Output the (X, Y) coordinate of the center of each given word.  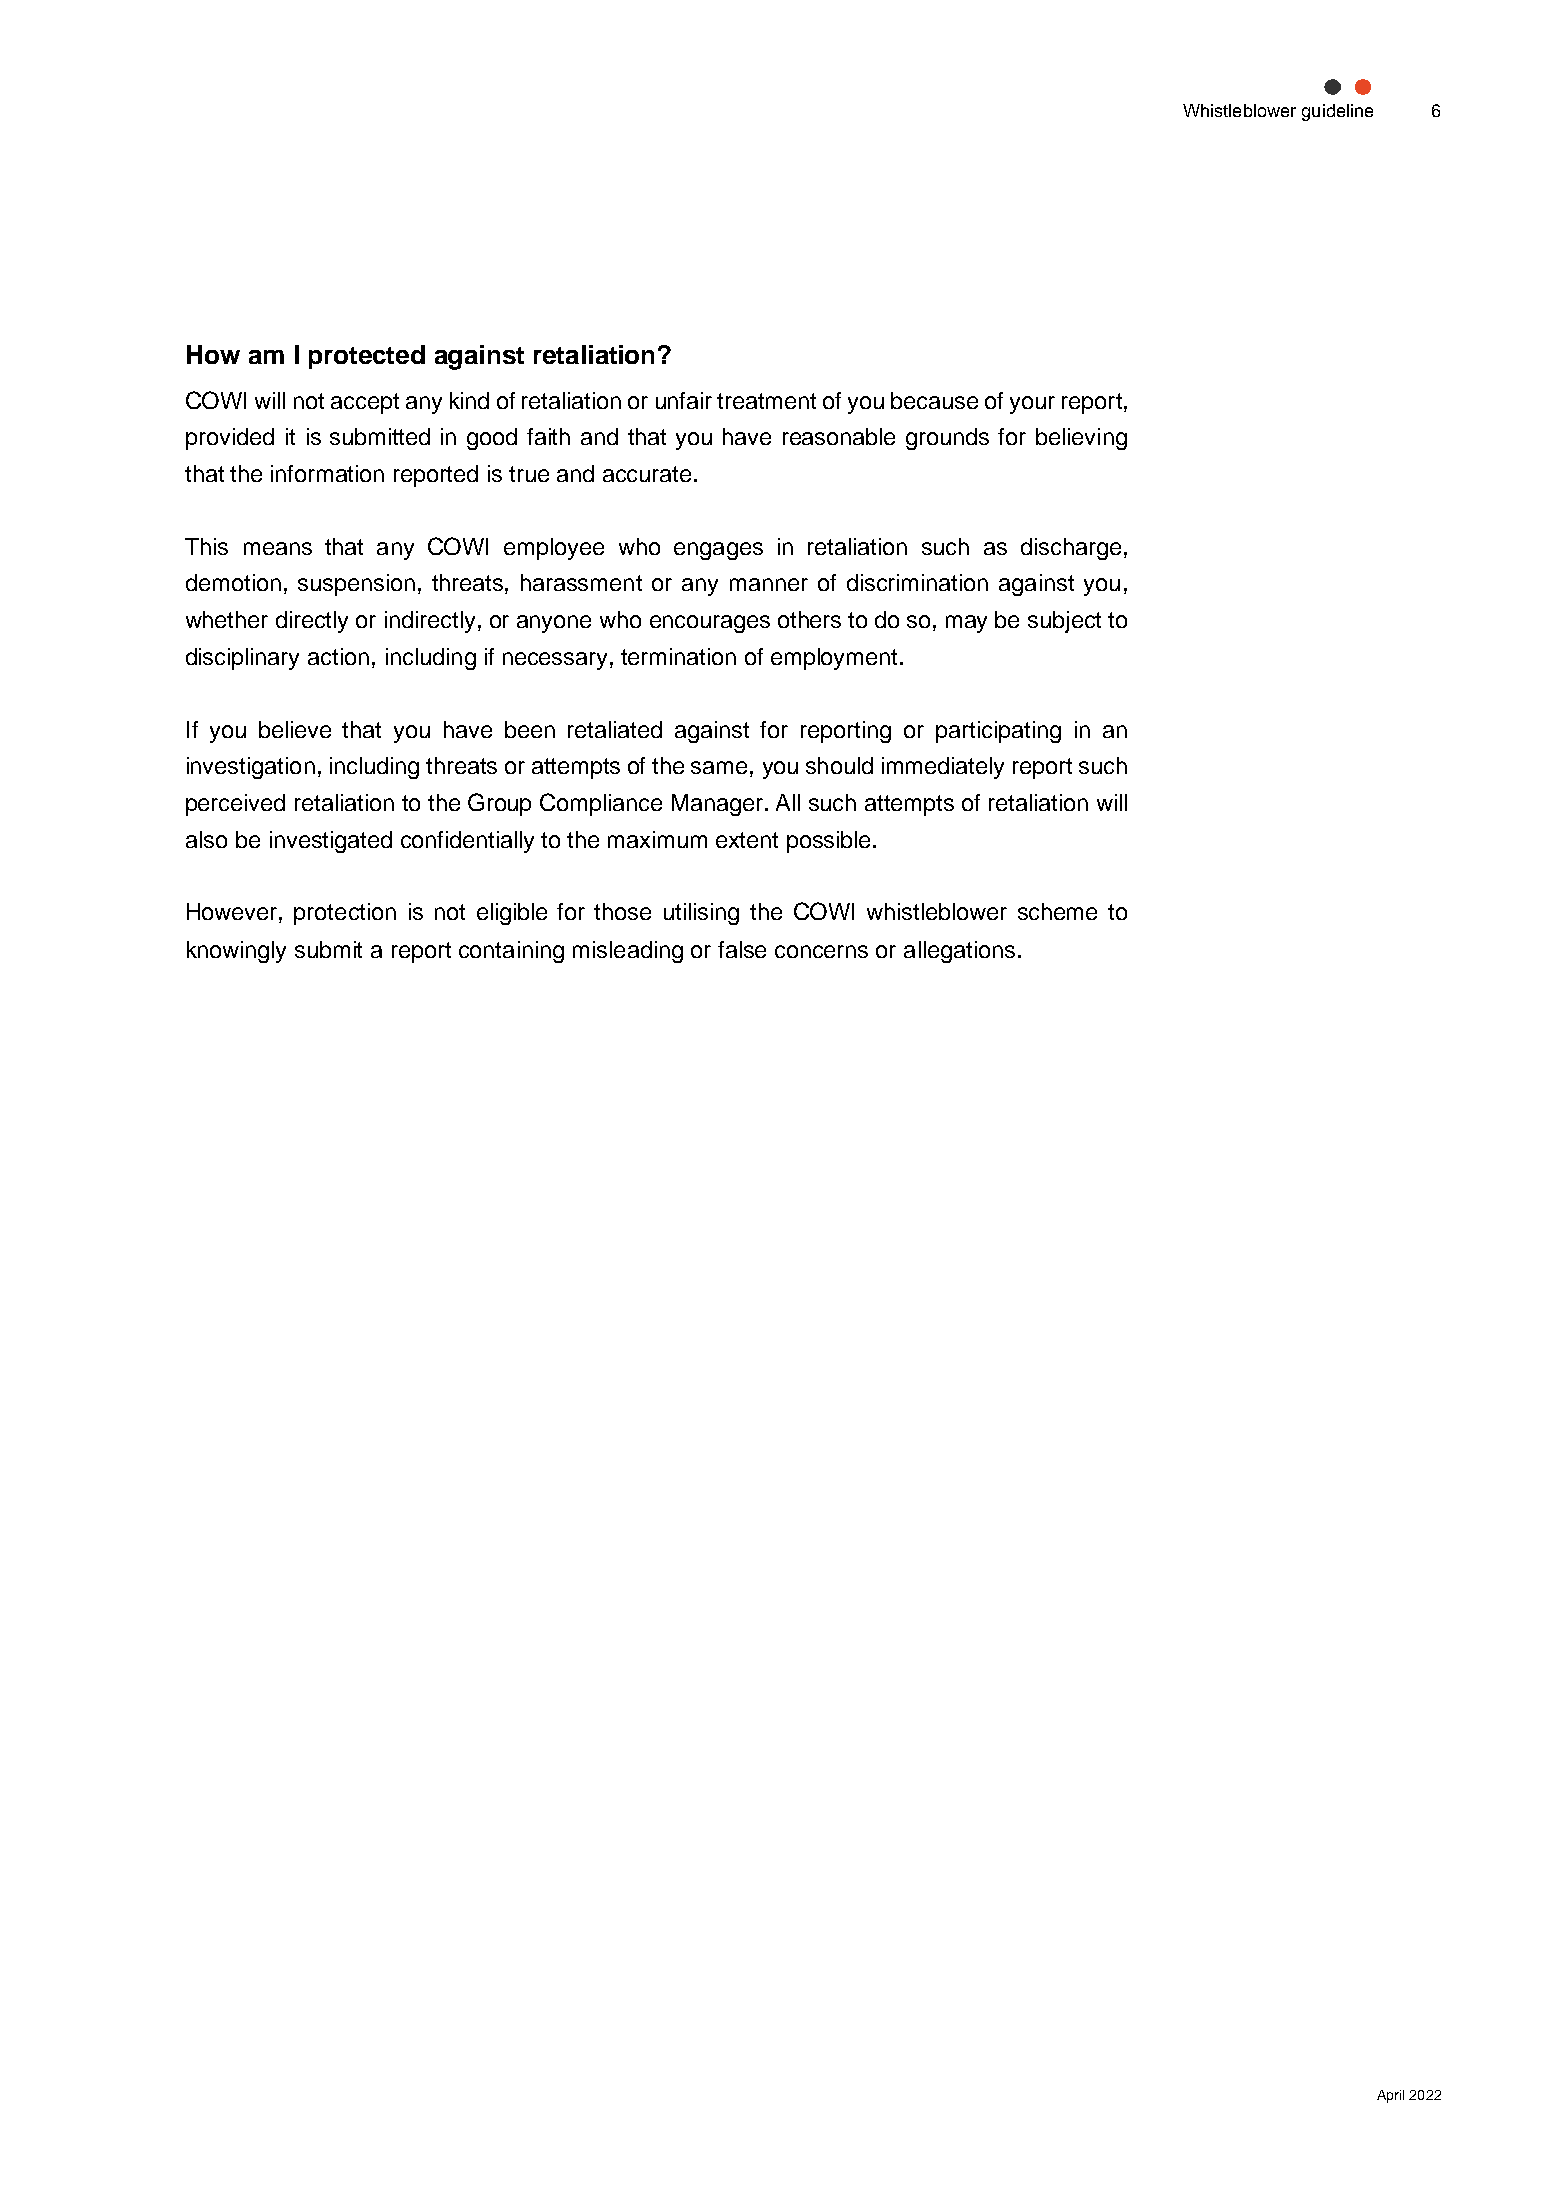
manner (769, 584)
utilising (701, 914)
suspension (356, 585)
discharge (1071, 549)
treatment (766, 401)
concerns (821, 951)
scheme (1057, 911)
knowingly (236, 952)
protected (367, 357)
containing (511, 952)
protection (345, 914)
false (742, 949)
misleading (628, 952)
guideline (1337, 112)
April (1390, 2096)
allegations (959, 952)
